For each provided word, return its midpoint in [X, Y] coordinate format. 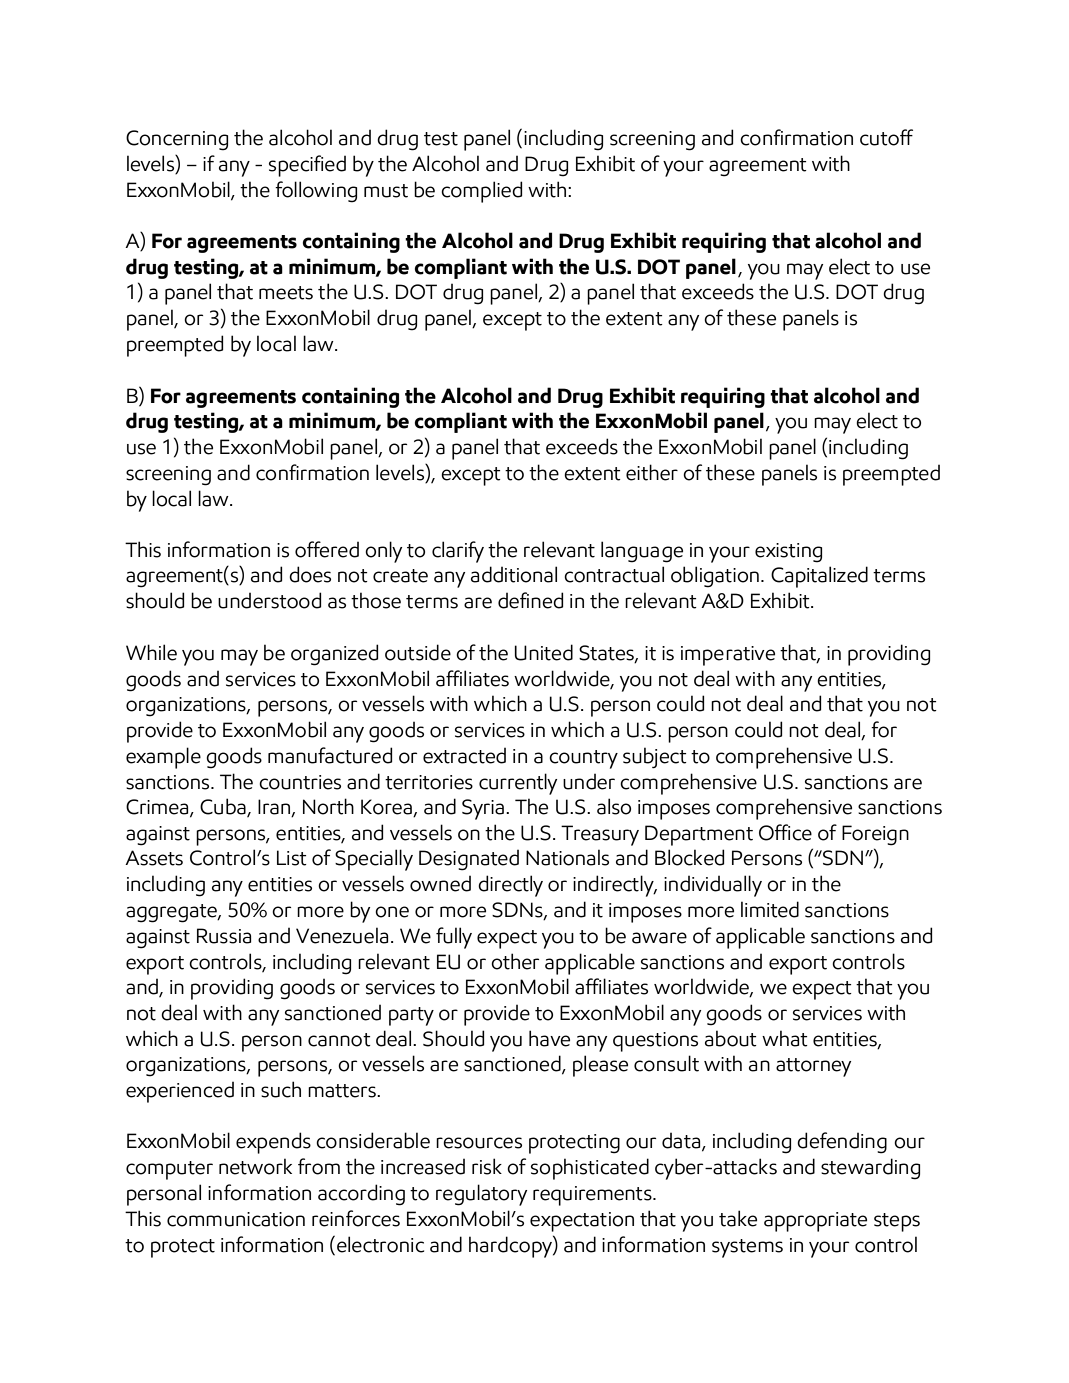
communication [236, 1219]
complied [481, 192]
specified [307, 166]
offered [327, 549]
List [292, 858]
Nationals [567, 857]
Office [785, 832]
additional [514, 574]
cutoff [886, 137]
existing [788, 553]
